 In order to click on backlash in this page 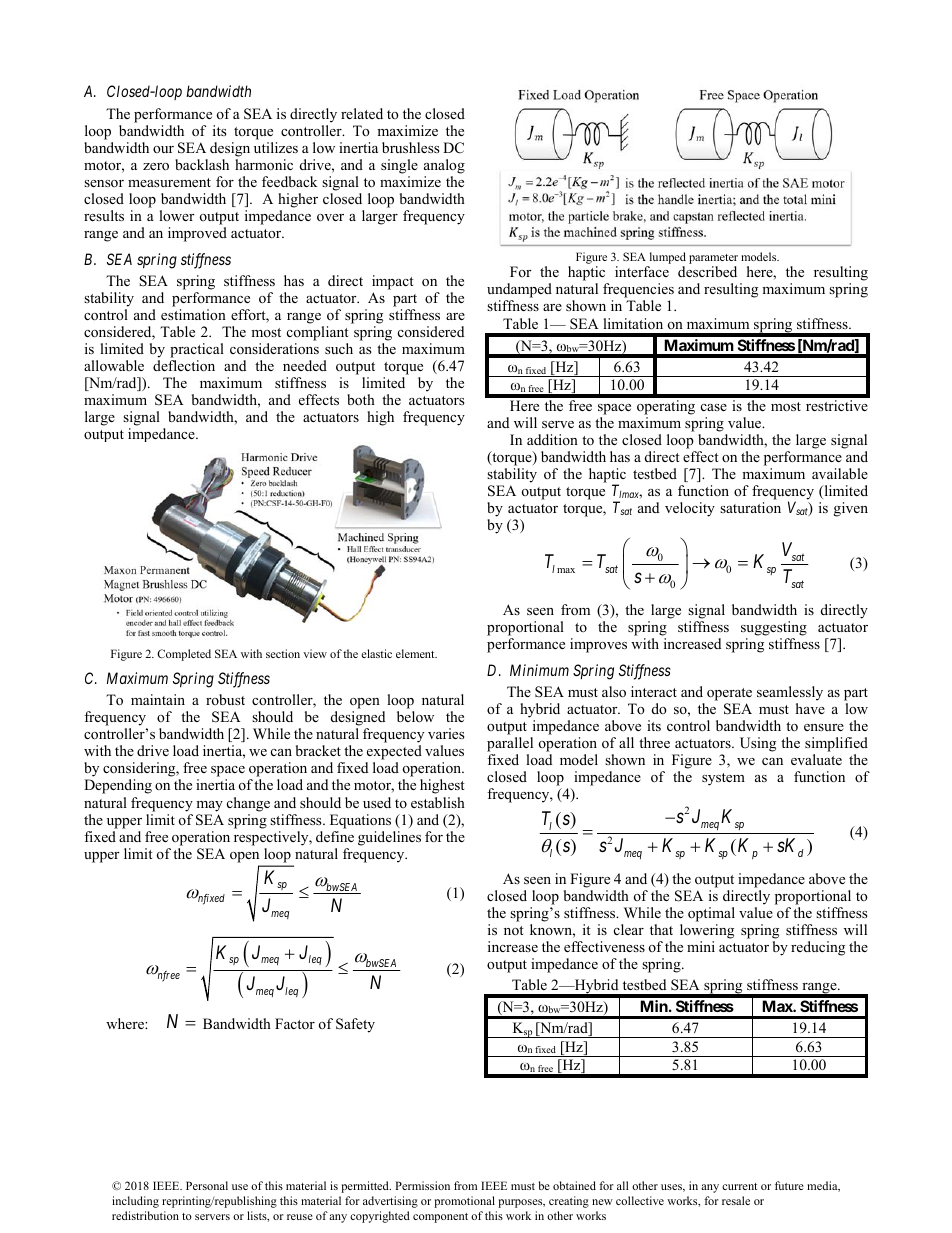, I will do `click(202, 164)`.
